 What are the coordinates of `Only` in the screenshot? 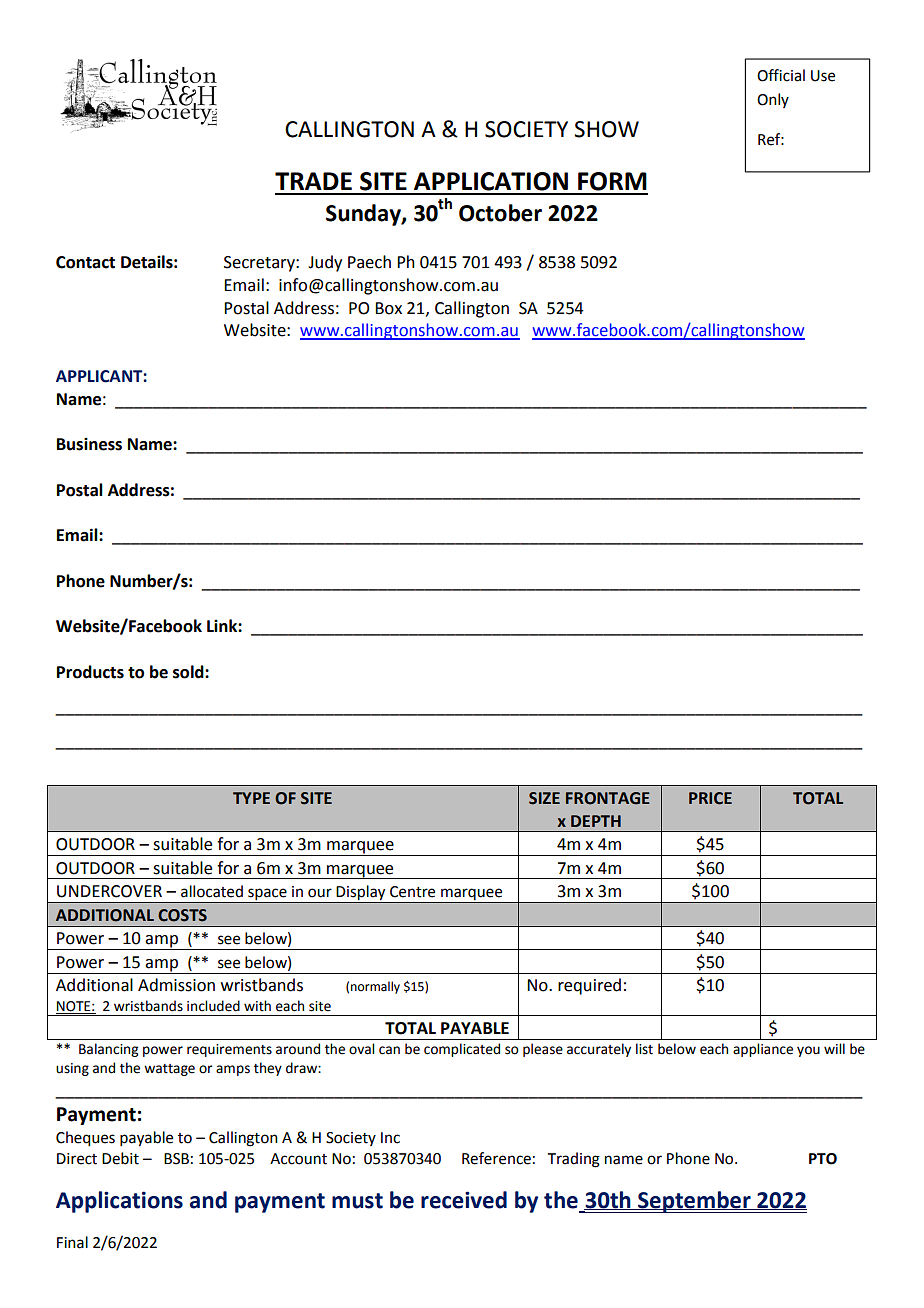 It's located at (773, 100).
